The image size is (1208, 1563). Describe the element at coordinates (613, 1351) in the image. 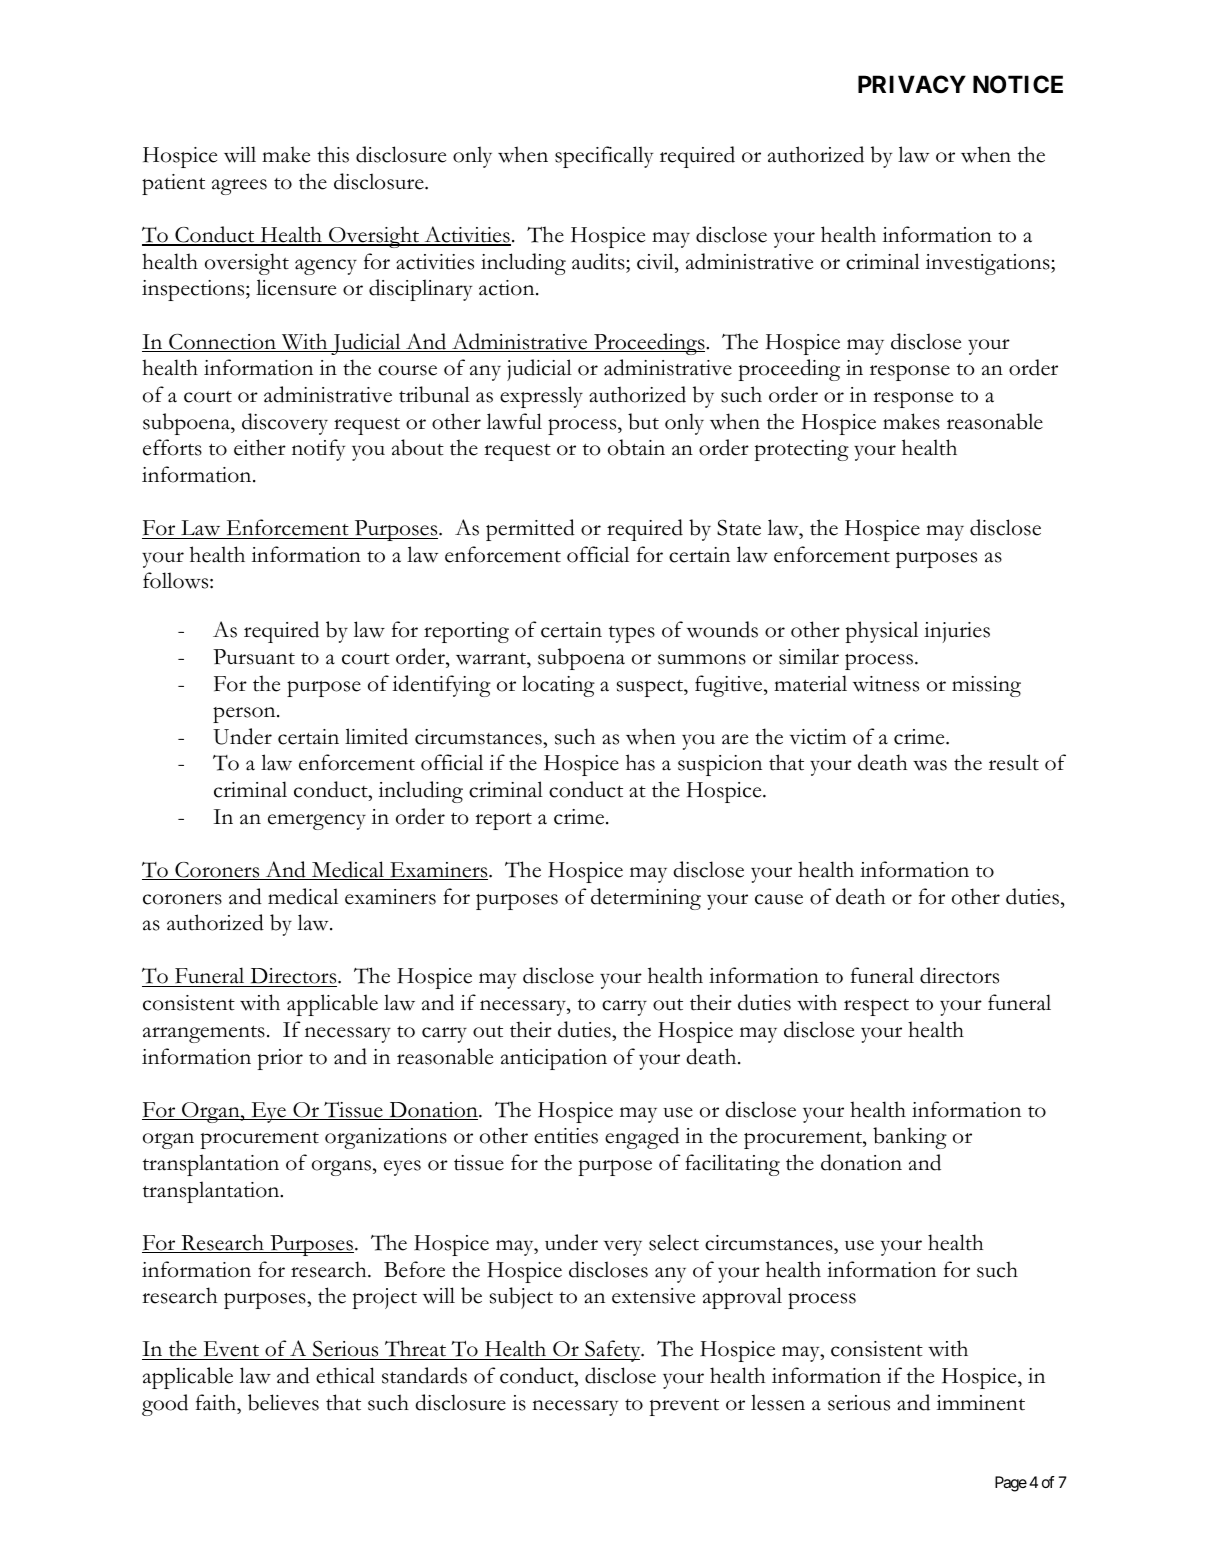

I see `Safety` at that location.
